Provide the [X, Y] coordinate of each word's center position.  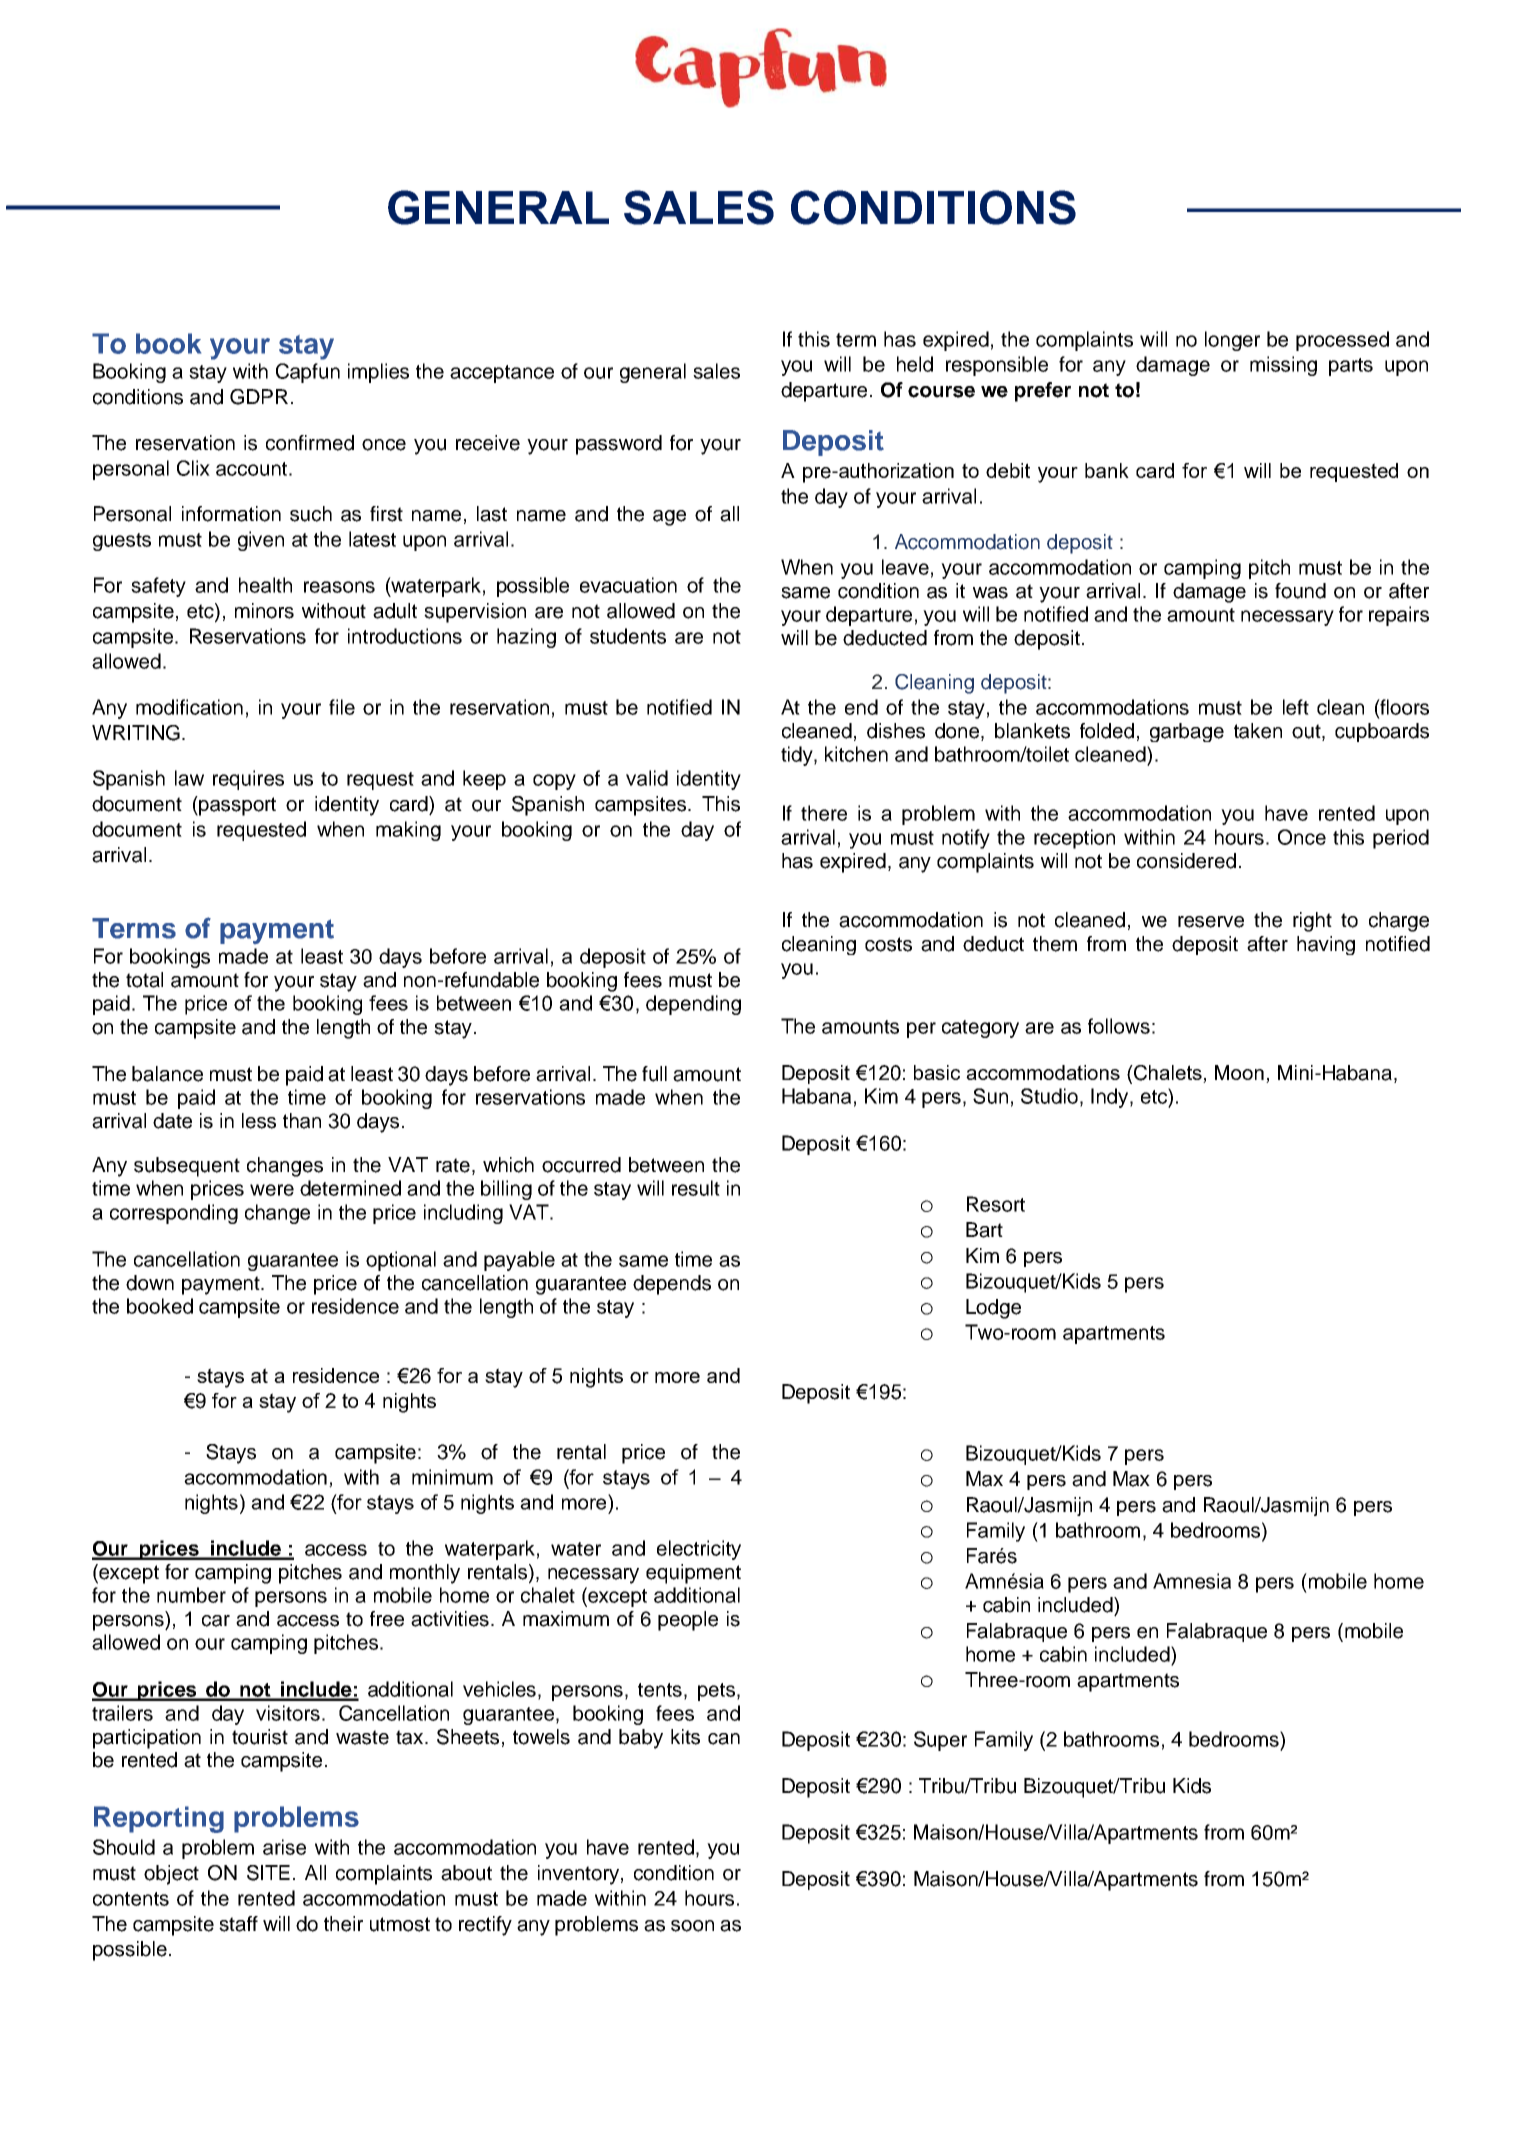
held [915, 364]
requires [248, 780]
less [259, 1121]
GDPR [259, 397]
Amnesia [1192, 1581]
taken [1258, 731]
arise [284, 1847]
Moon [1239, 1072]
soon [692, 1926]
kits [685, 1737]
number [191, 1595]
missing [1283, 366]
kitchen [856, 754]
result [696, 1188]
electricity [699, 1550]
